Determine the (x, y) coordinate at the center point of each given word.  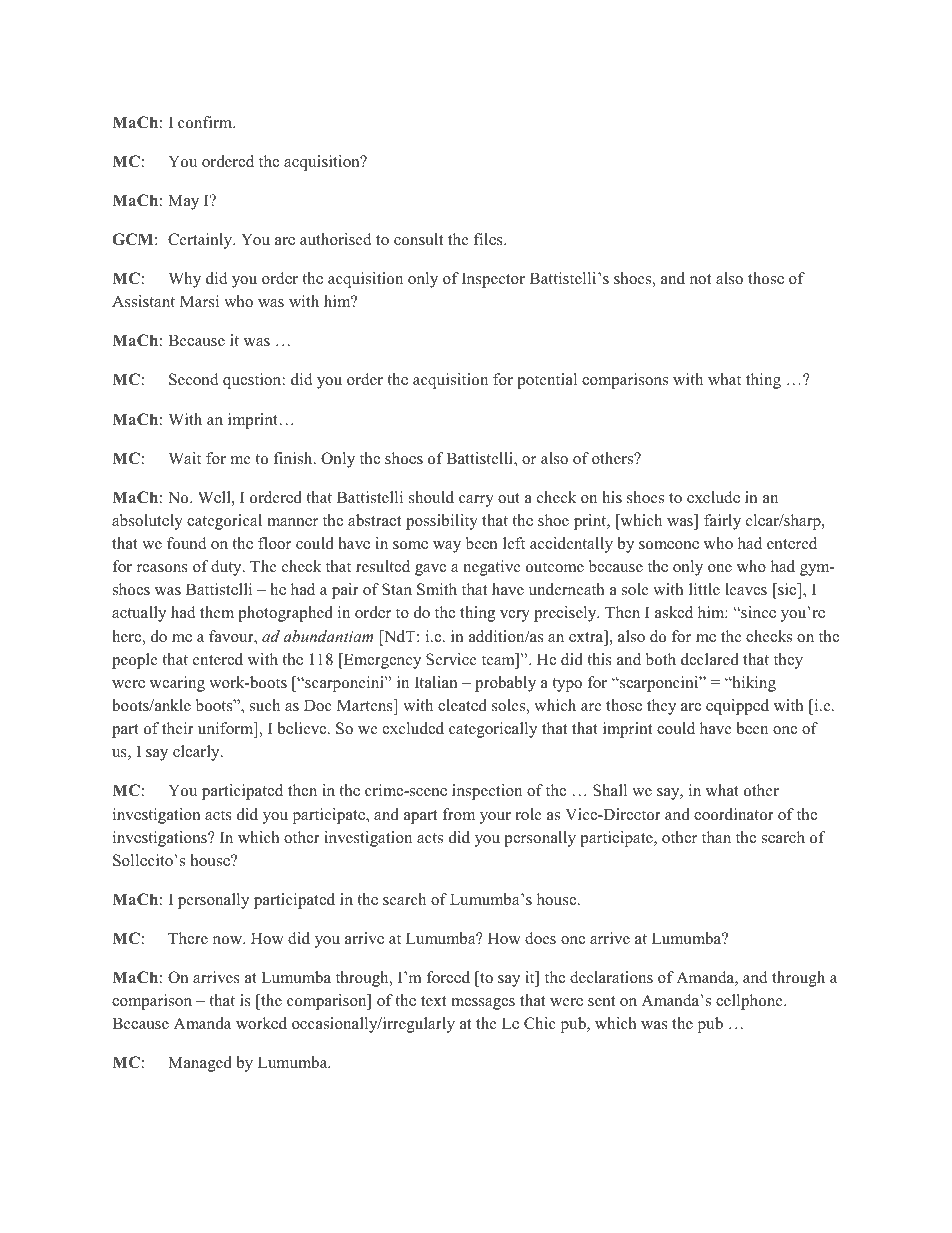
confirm (206, 122)
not (700, 279)
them (217, 612)
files (489, 239)
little (704, 589)
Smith (437, 589)
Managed (200, 1064)
